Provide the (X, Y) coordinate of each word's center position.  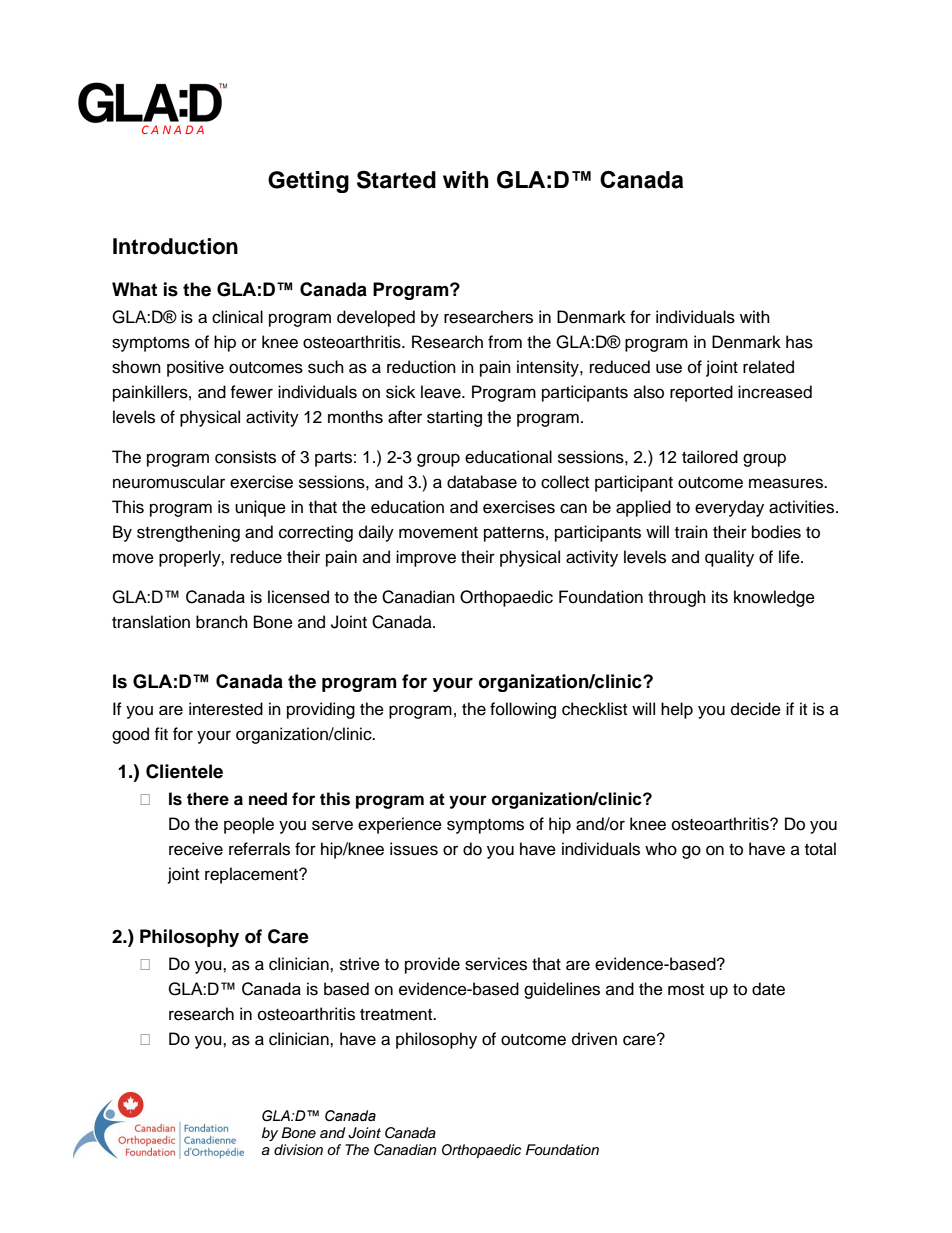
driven (594, 1039)
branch (222, 622)
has (799, 342)
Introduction (175, 246)
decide (756, 709)
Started (396, 179)
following (523, 710)
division (298, 1150)
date (768, 989)
